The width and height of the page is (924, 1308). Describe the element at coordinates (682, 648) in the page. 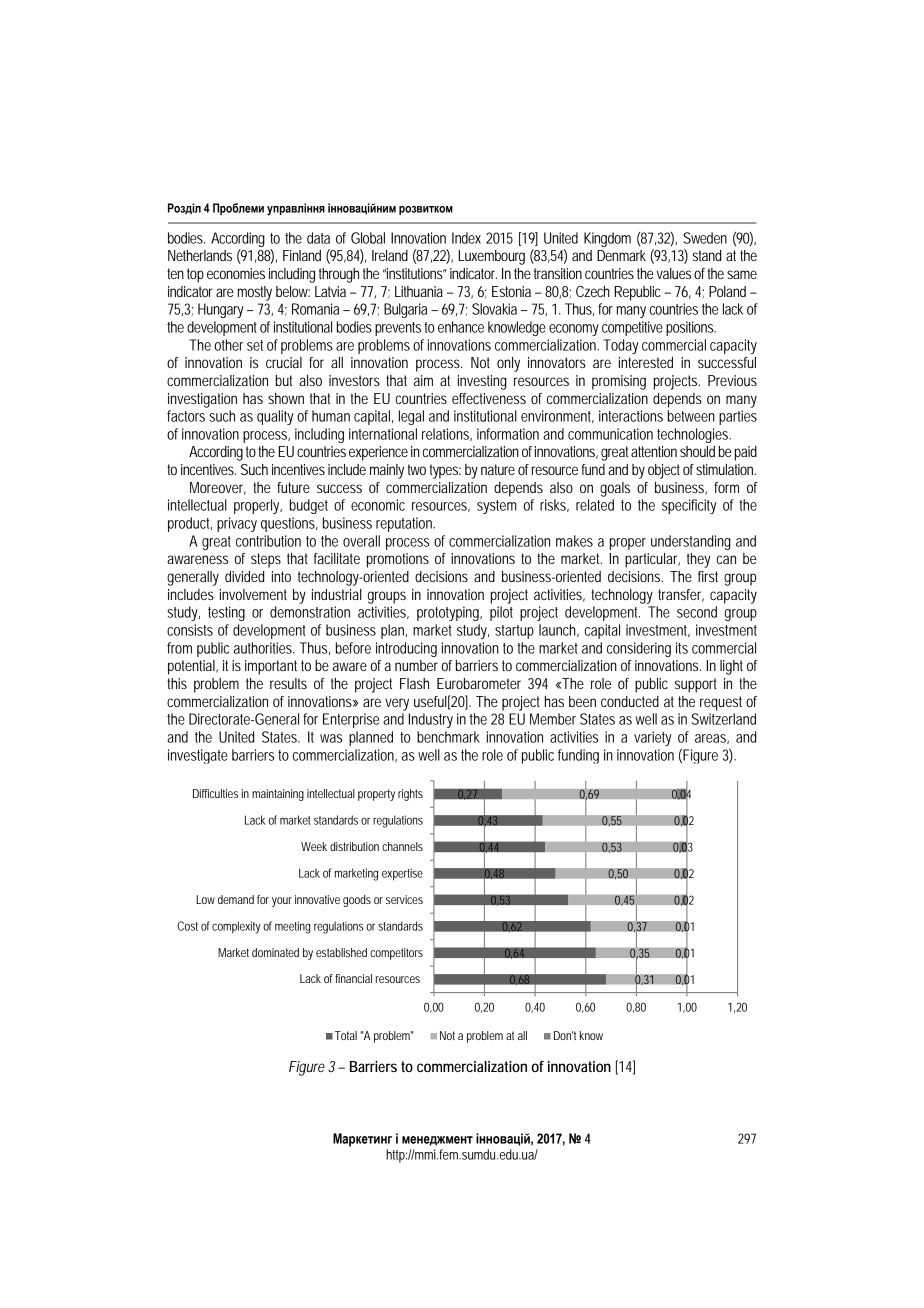

I see `its` at that location.
